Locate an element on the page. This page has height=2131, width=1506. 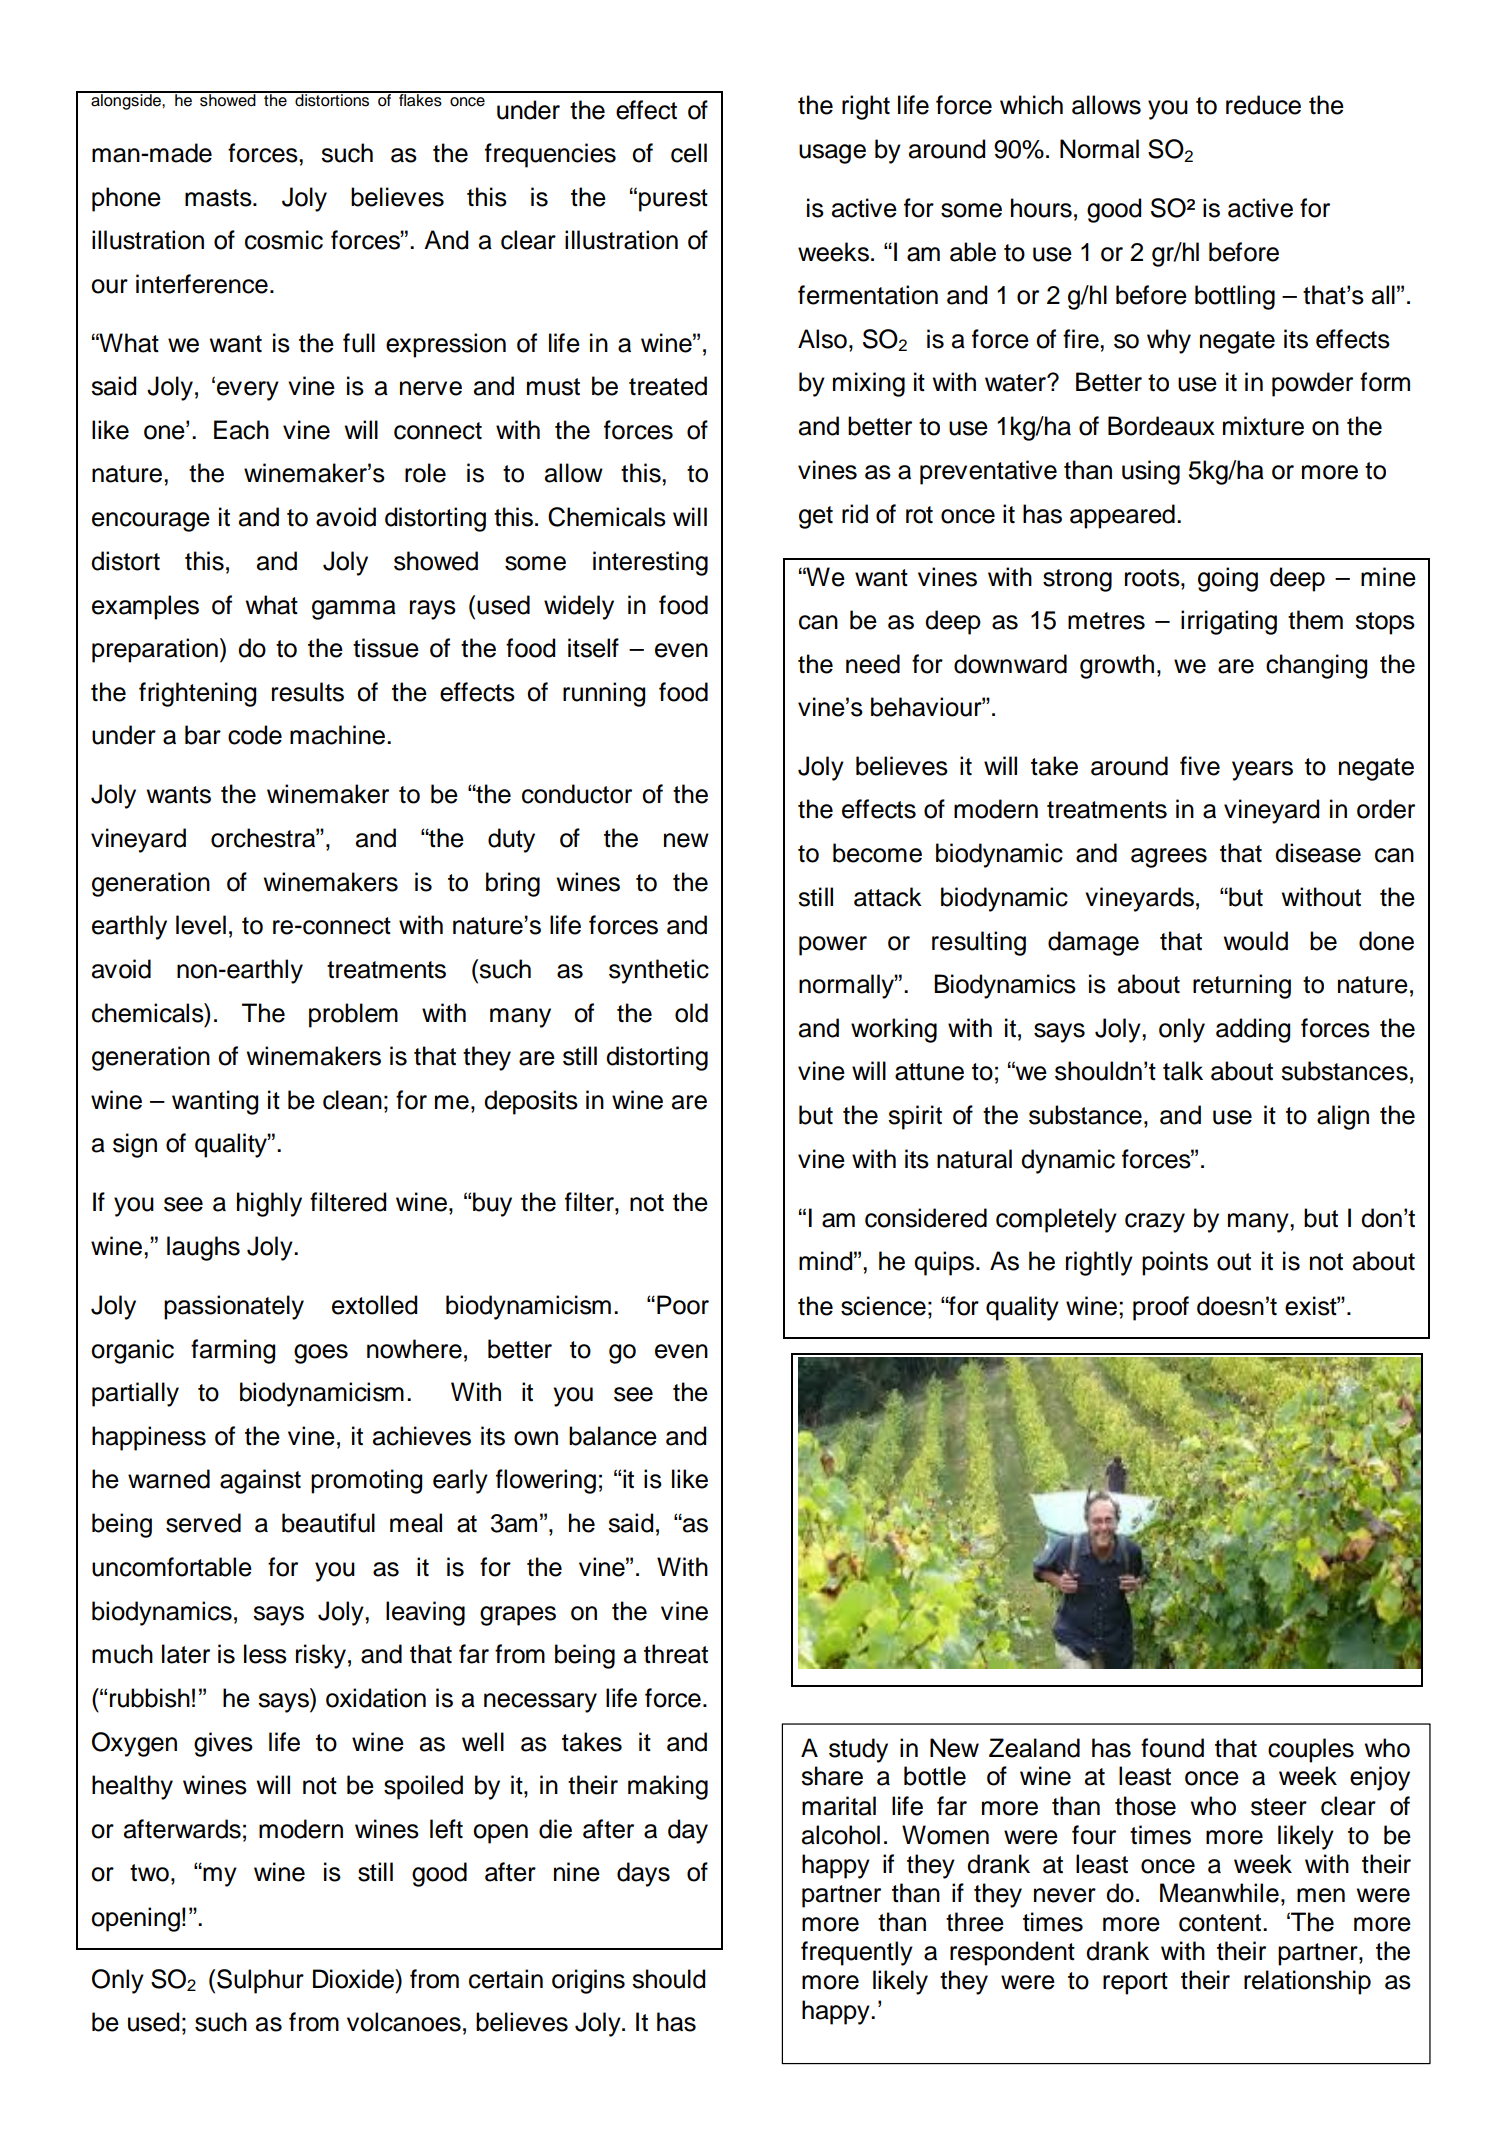
content is located at coordinates (1220, 1923).
